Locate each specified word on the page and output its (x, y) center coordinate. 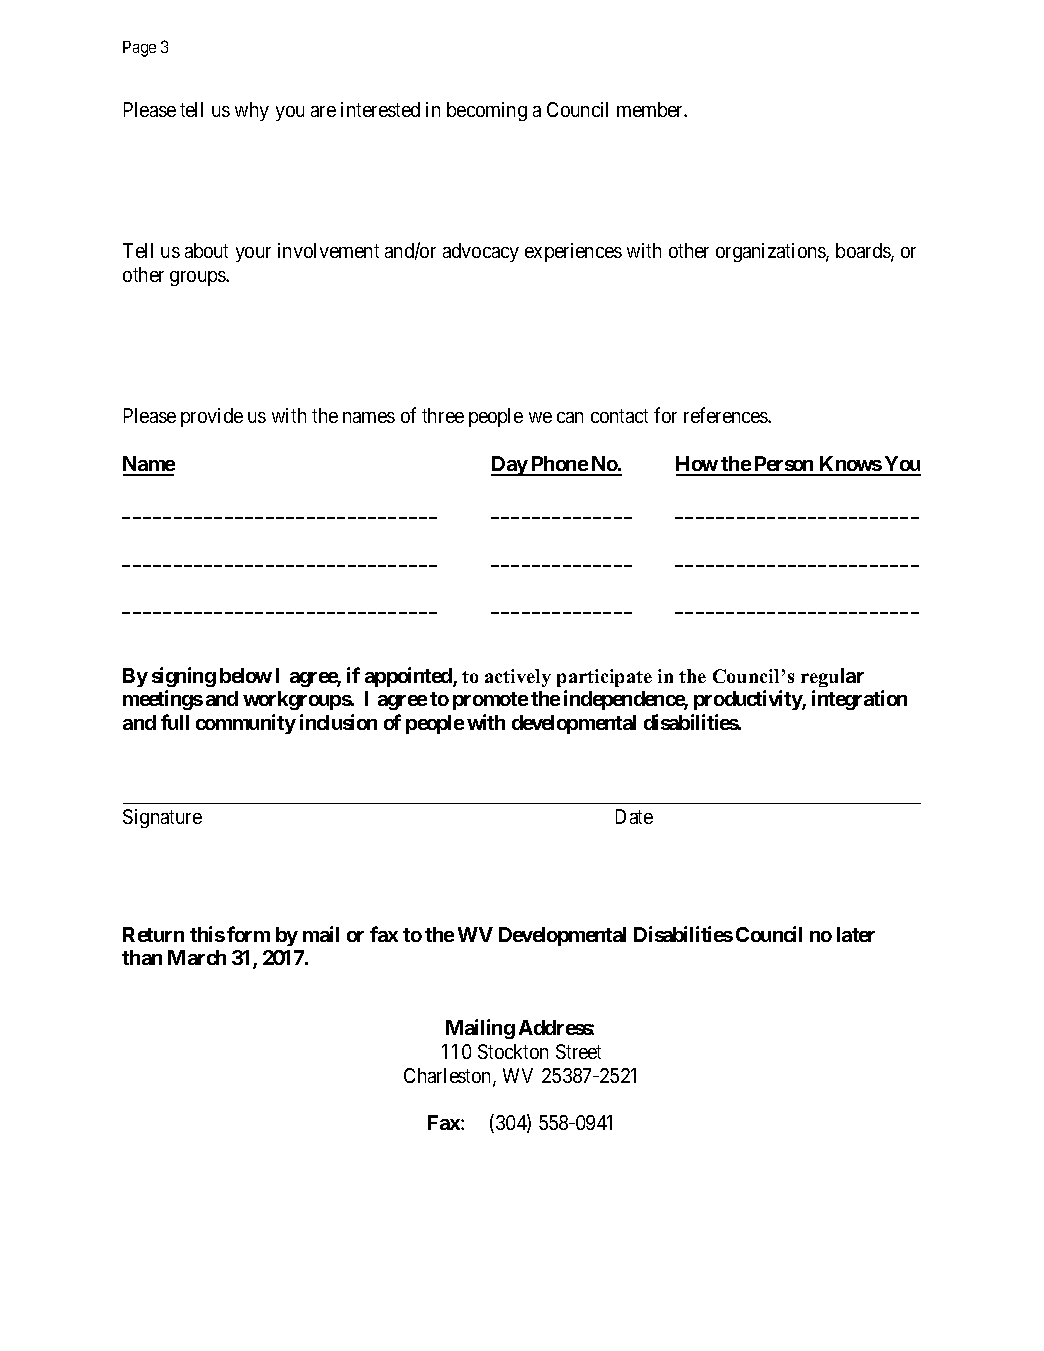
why (252, 111)
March (197, 957)
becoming (487, 111)
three (443, 415)
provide (212, 417)
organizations (771, 252)
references (726, 415)
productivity (748, 700)
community (246, 724)
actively (518, 678)
